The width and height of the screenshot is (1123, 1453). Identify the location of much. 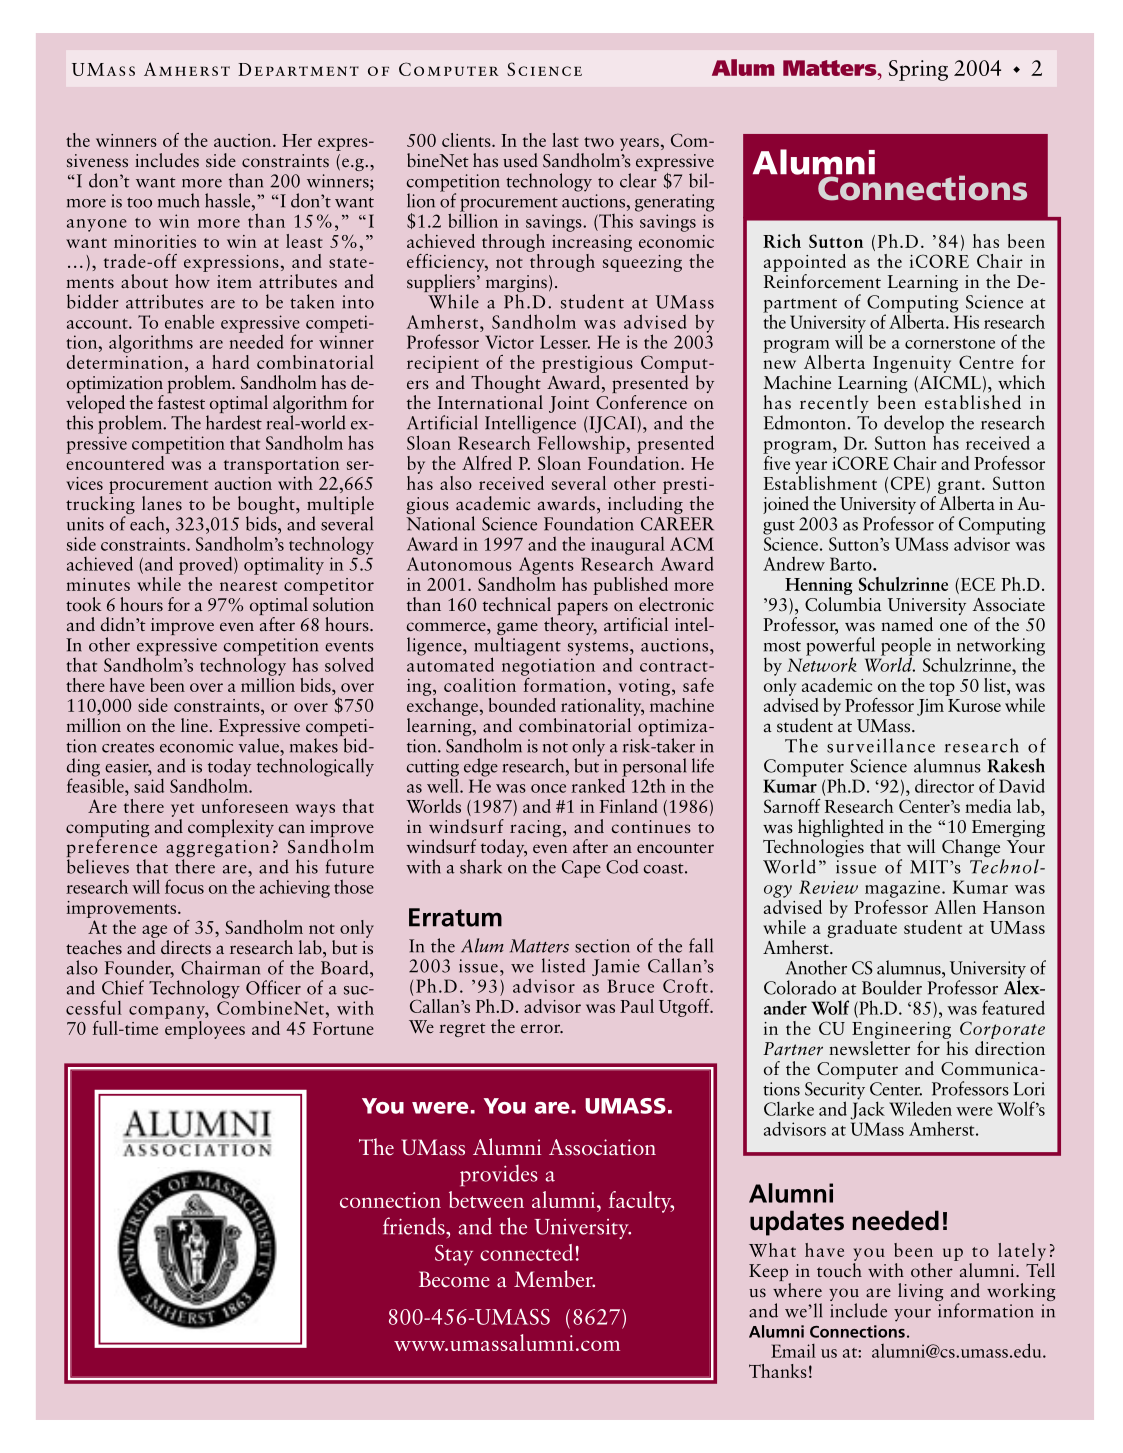
(179, 200).
